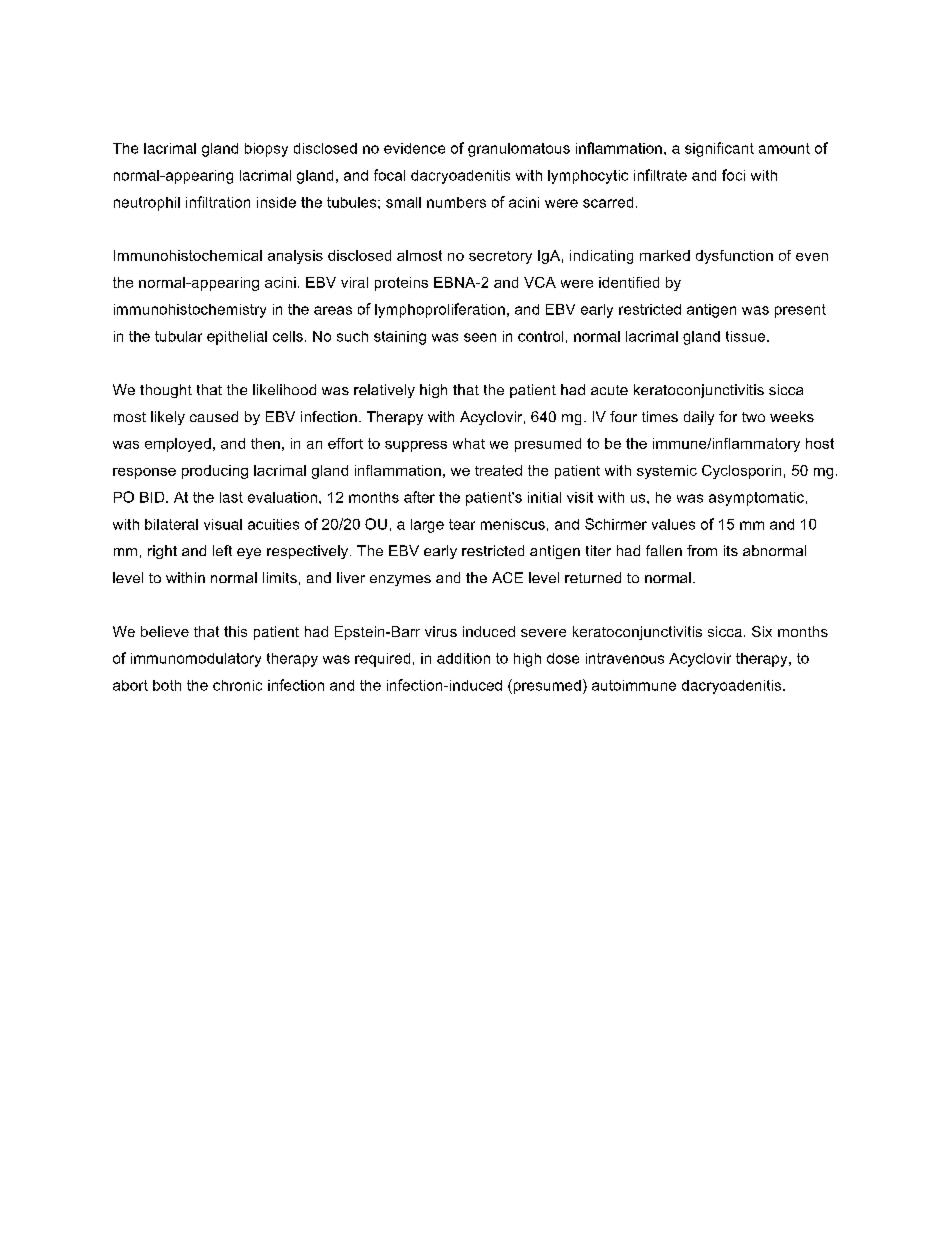  I want to click on Six, so click(762, 631).
